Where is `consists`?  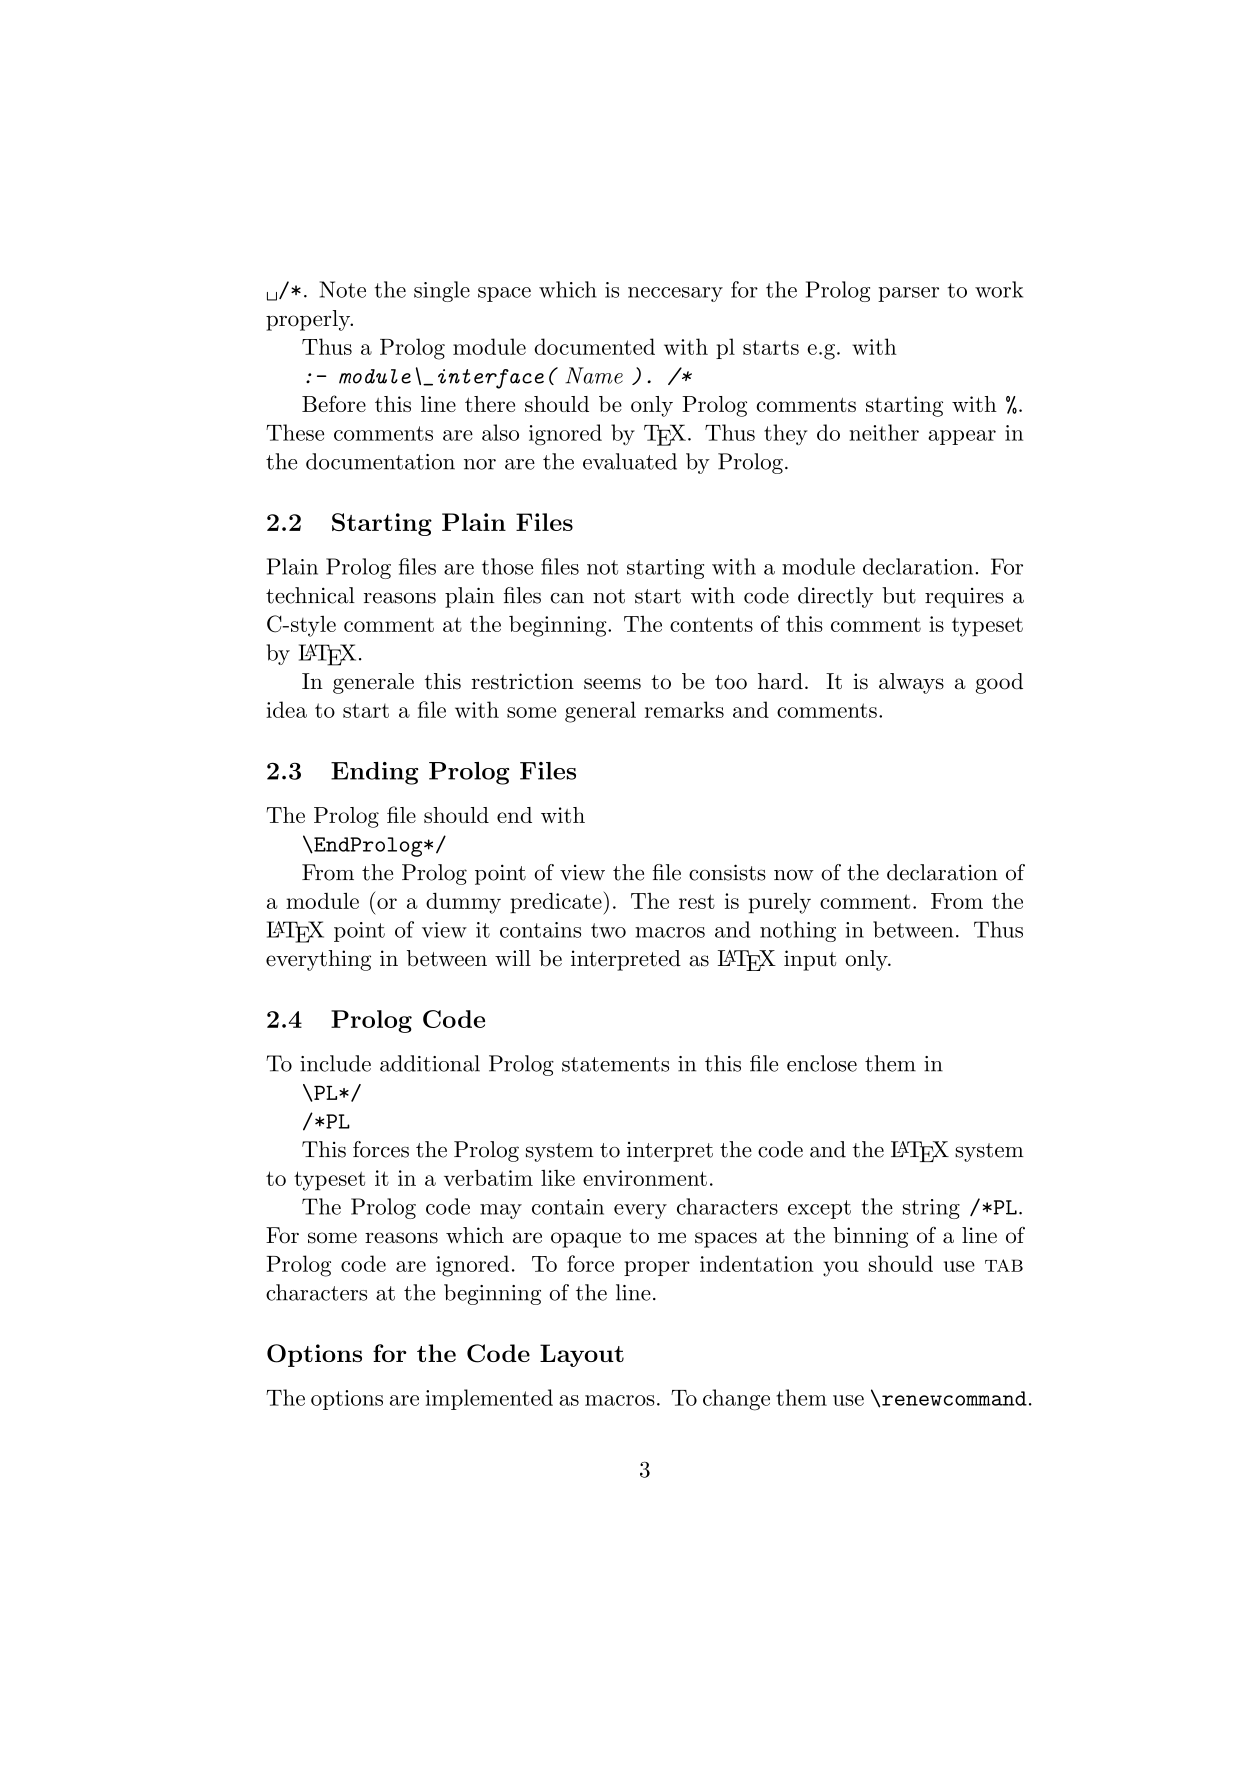
consists is located at coordinates (727, 872).
